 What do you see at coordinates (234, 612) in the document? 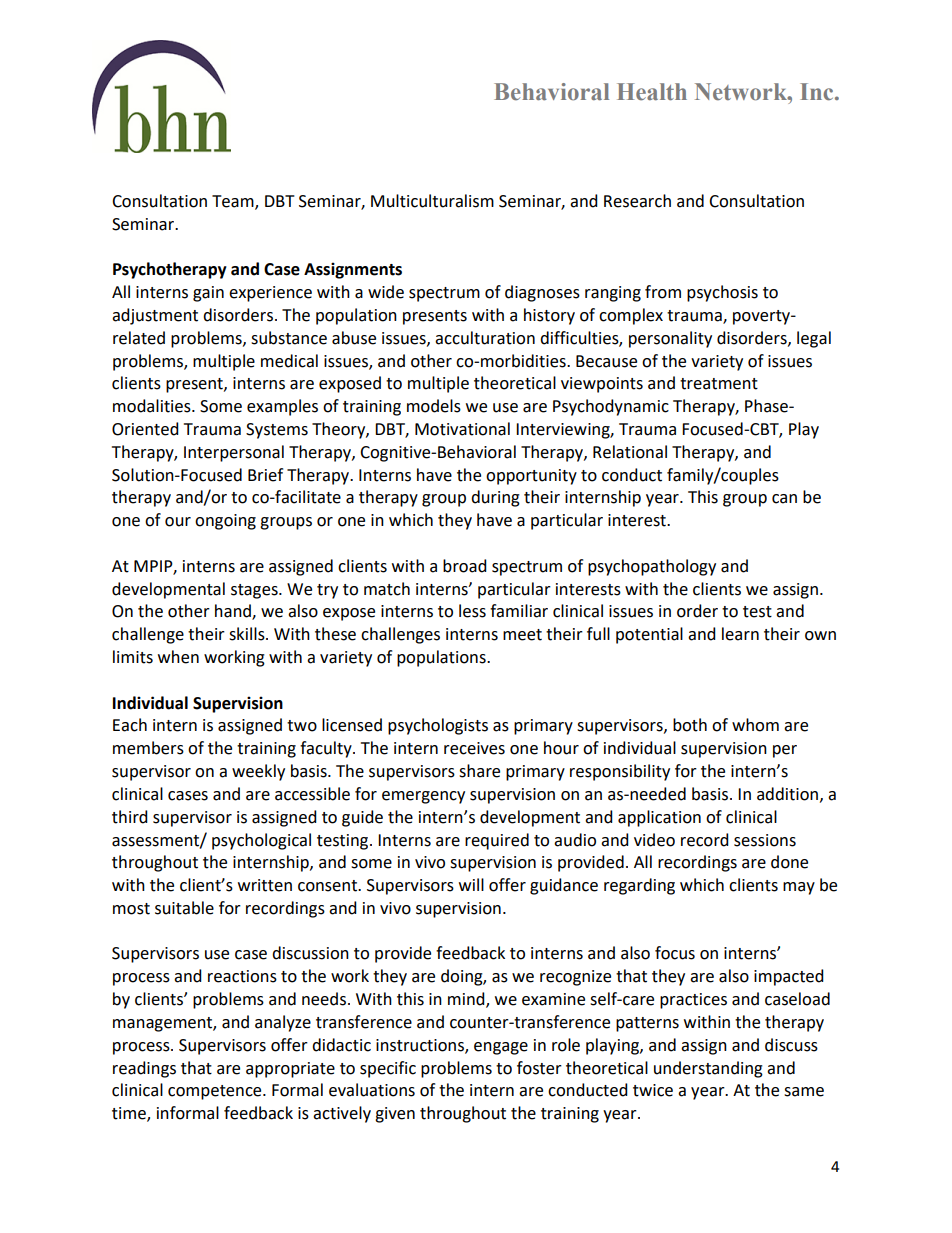
I see `hand` at bounding box center [234, 612].
